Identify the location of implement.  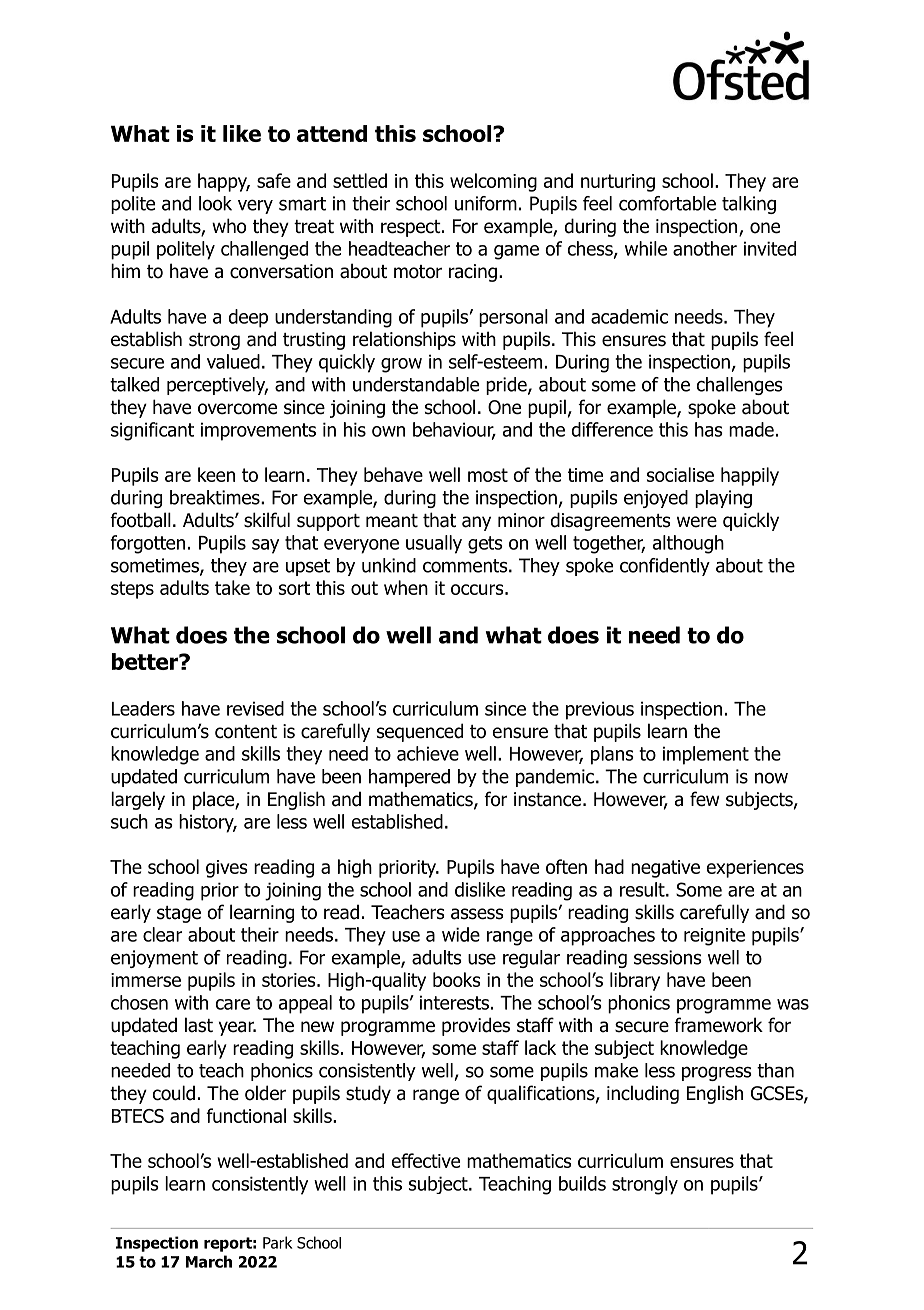
(706, 755).
